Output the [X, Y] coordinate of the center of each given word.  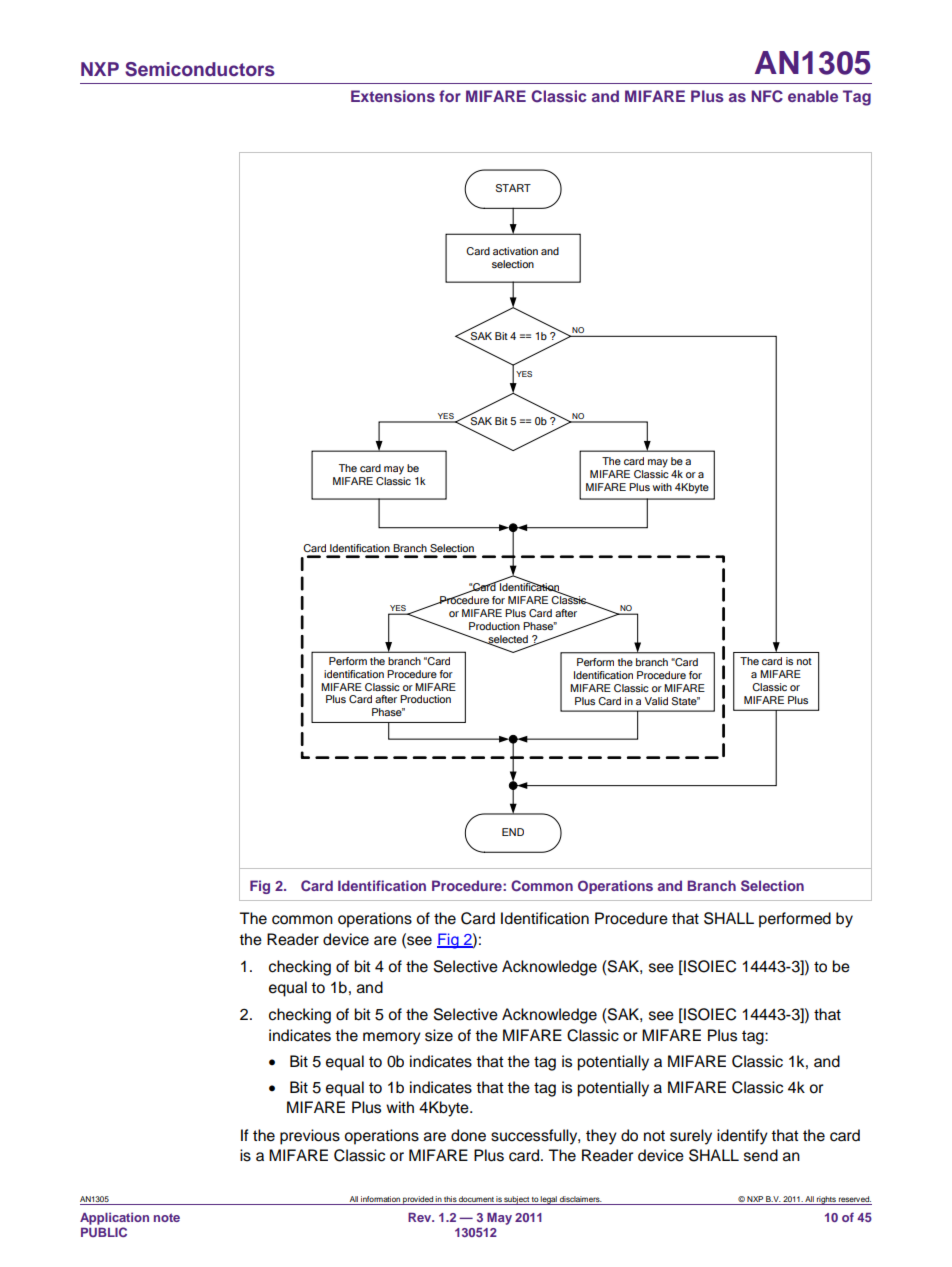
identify [742, 1137]
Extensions [393, 96]
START [513, 188]
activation [515, 251]
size [439, 1035]
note [167, 1217]
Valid [656, 701]
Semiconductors [200, 69]
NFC [767, 96]
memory [392, 1038]
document [476, 1200]
